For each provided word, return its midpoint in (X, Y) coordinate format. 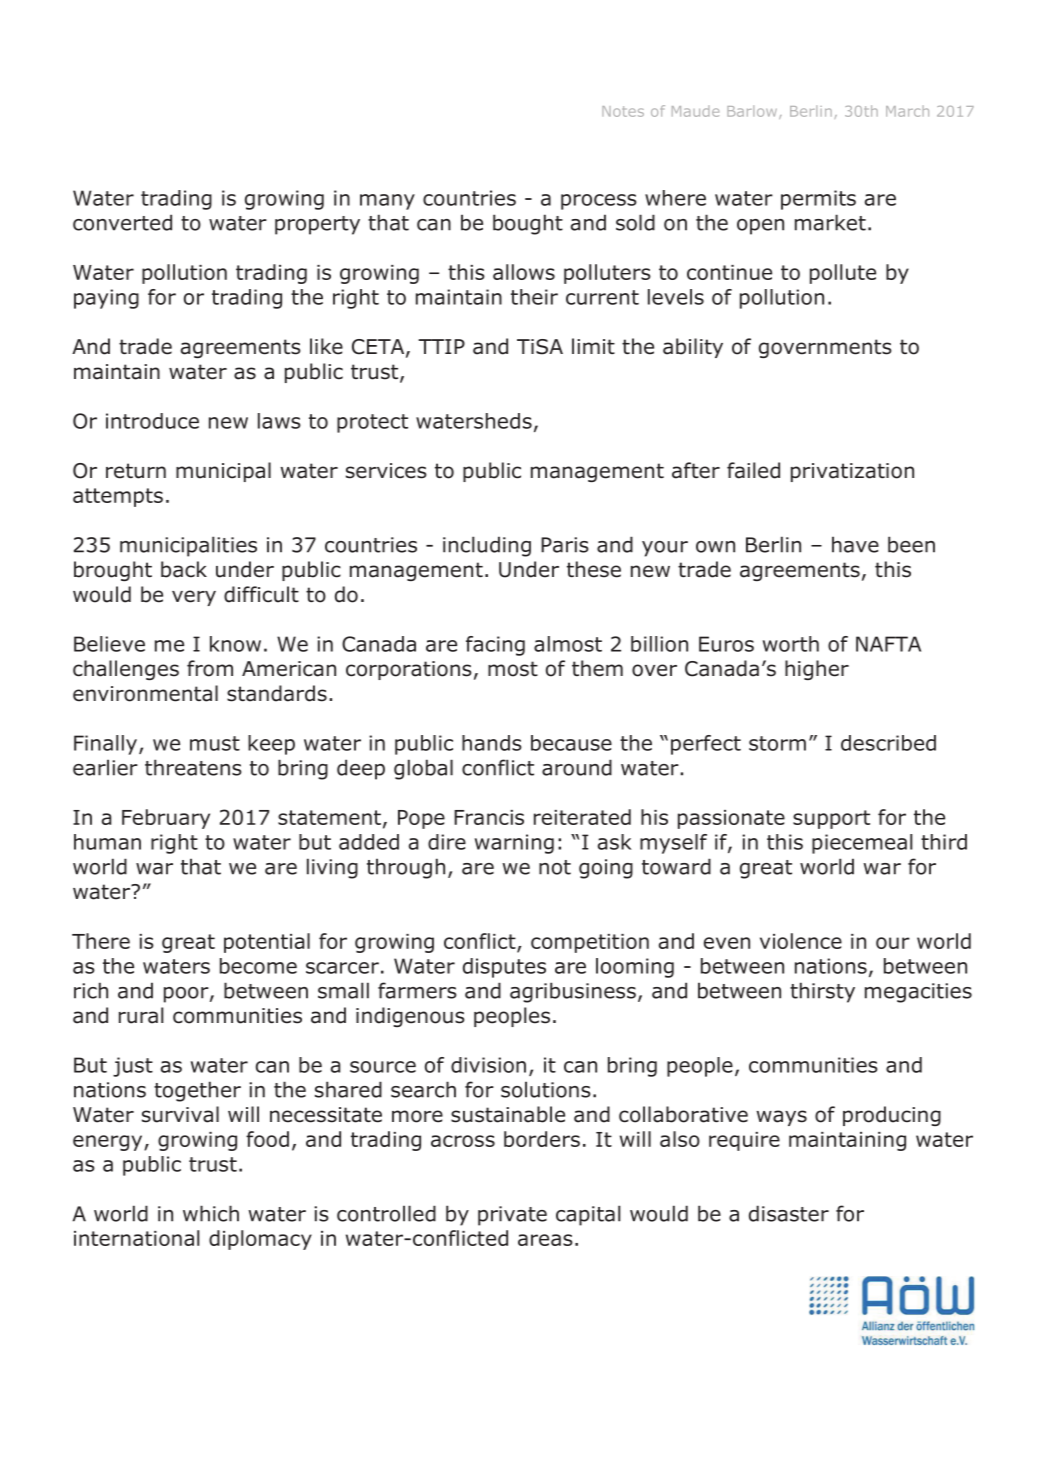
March (907, 111)
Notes (623, 111)
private (512, 1216)
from (210, 668)
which (211, 1213)
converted (122, 222)
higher (817, 670)
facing (495, 646)
